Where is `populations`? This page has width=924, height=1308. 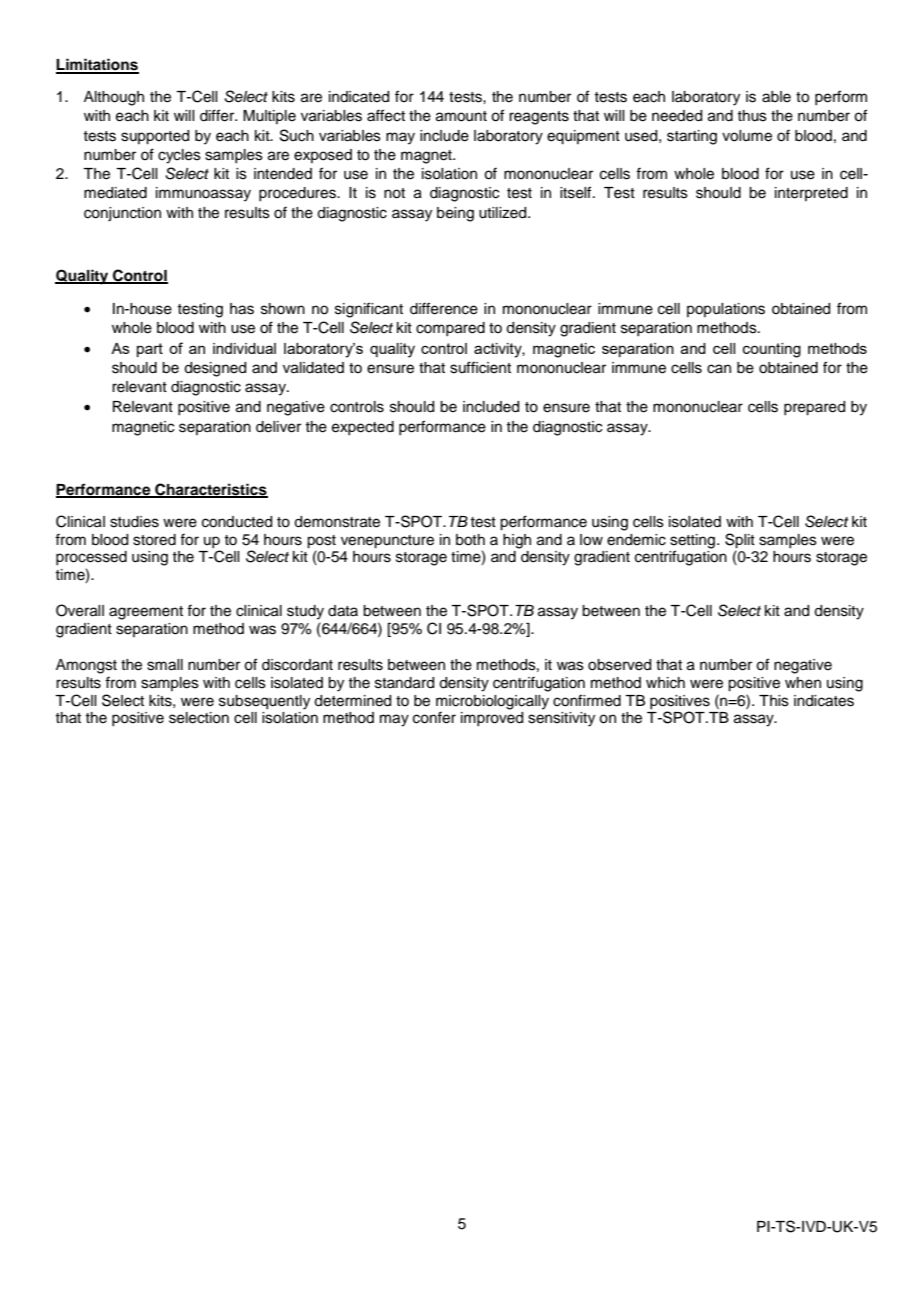 populations is located at coordinates (726, 310).
